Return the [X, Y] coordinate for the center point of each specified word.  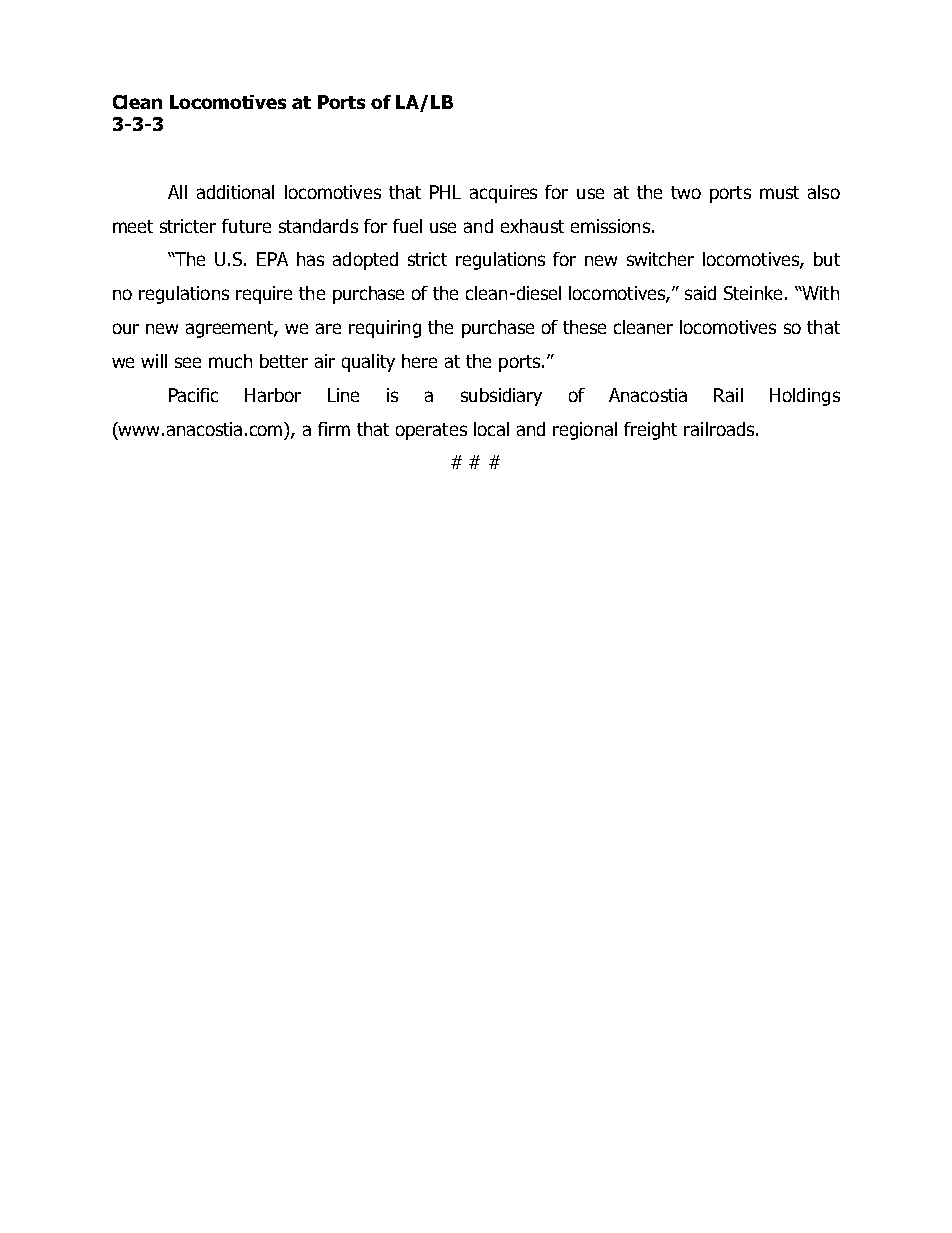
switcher [660, 259]
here [419, 361]
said [700, 293]
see [188, 362]
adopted [365, 261]
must [779, 192]
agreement [231, 329]
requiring [385, 329]
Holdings [805, 397]
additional [235, 192]
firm [334, 429]
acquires [503, 194]
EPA [272, 259]
